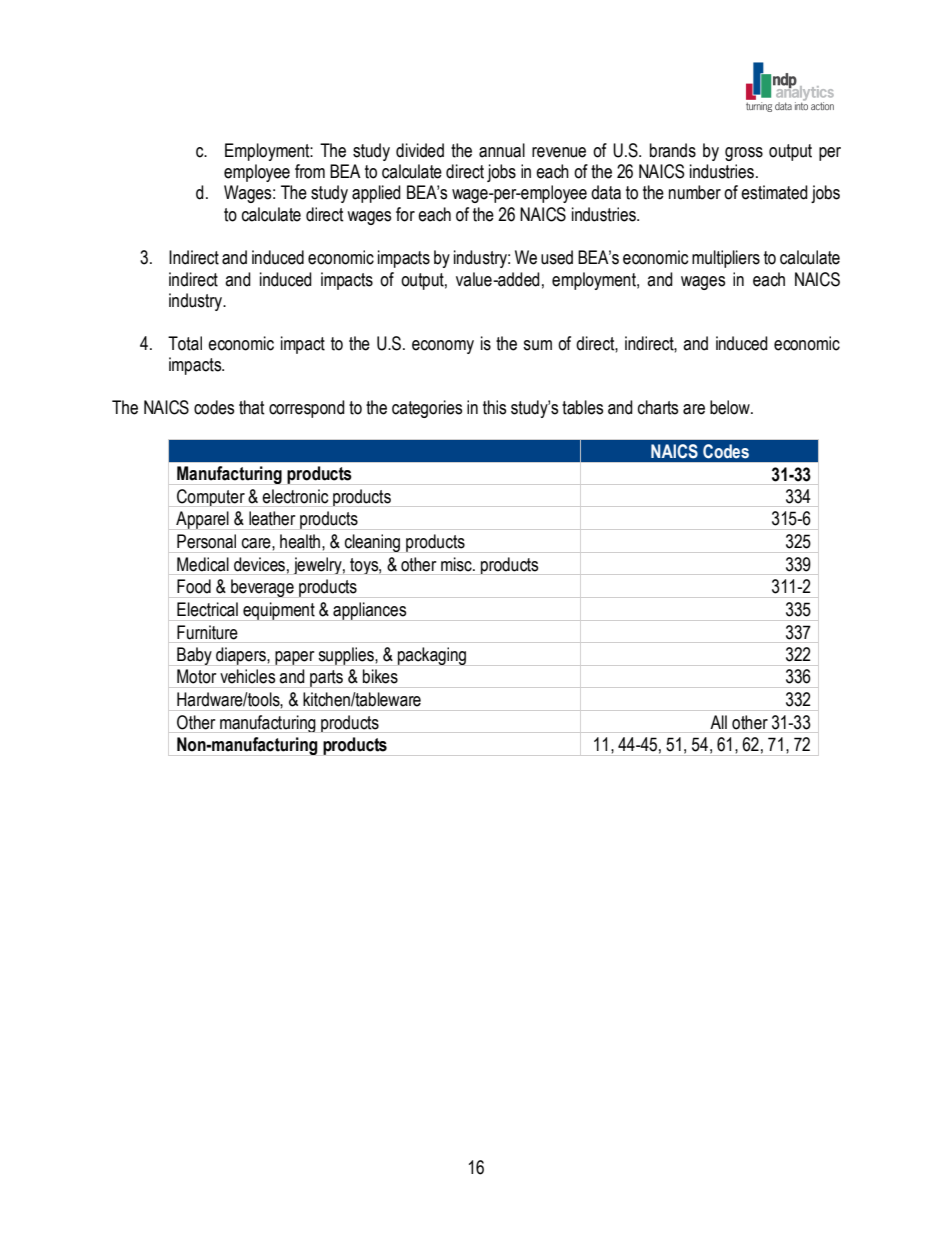  What do you see at coordinates (502, 150) in the image?
I see `annual` at bounding box center [502, 150].
